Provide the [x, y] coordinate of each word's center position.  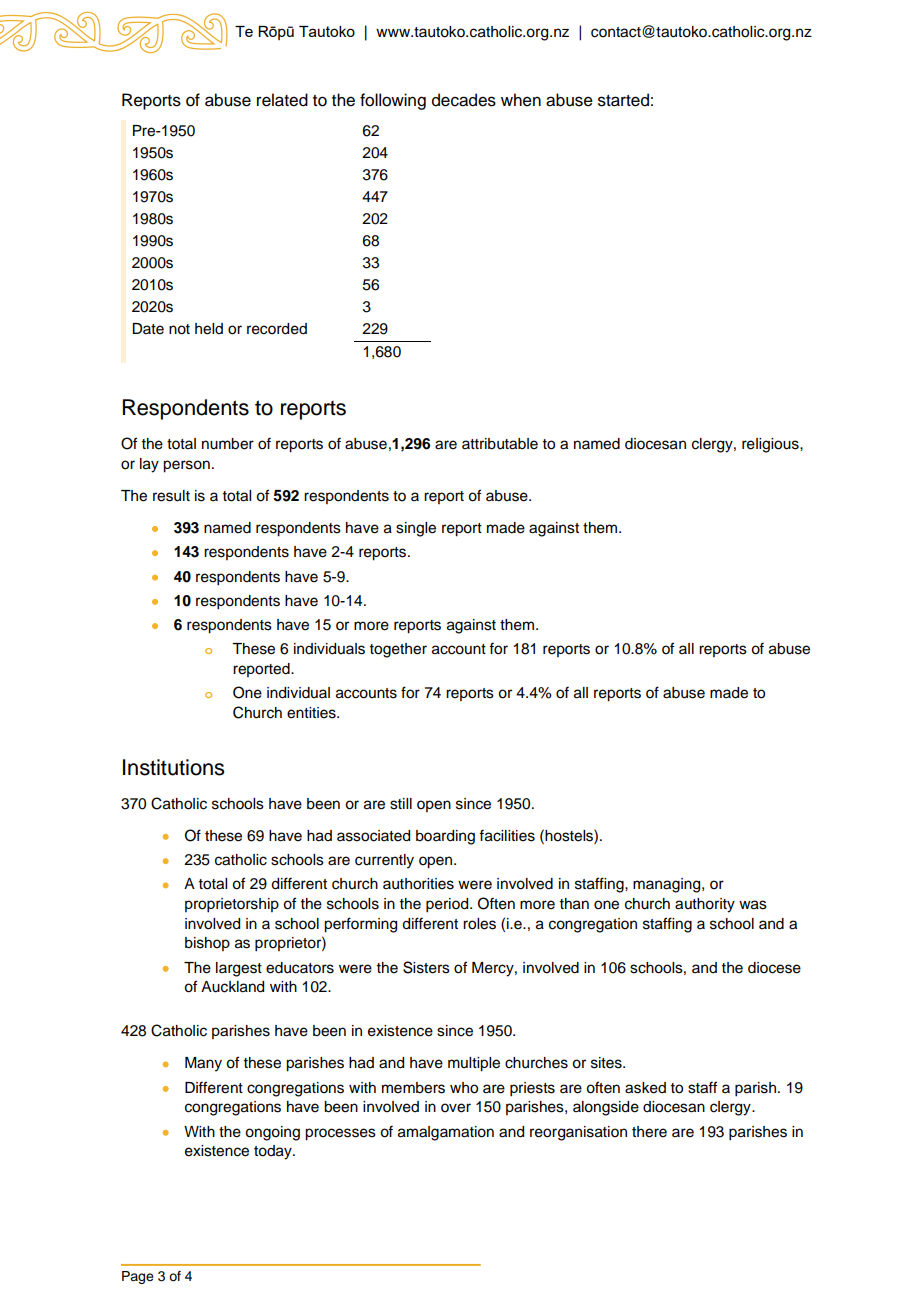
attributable [500, 444]
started [623, 100]
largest [239, 969]
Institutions [173, 767]
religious [771, 445]
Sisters [426, 967]
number [228, 444]
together [398, 650]
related [282, 100]
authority [705, 905]
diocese [774, 968]
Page [138, 1277]
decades [464, 100]
